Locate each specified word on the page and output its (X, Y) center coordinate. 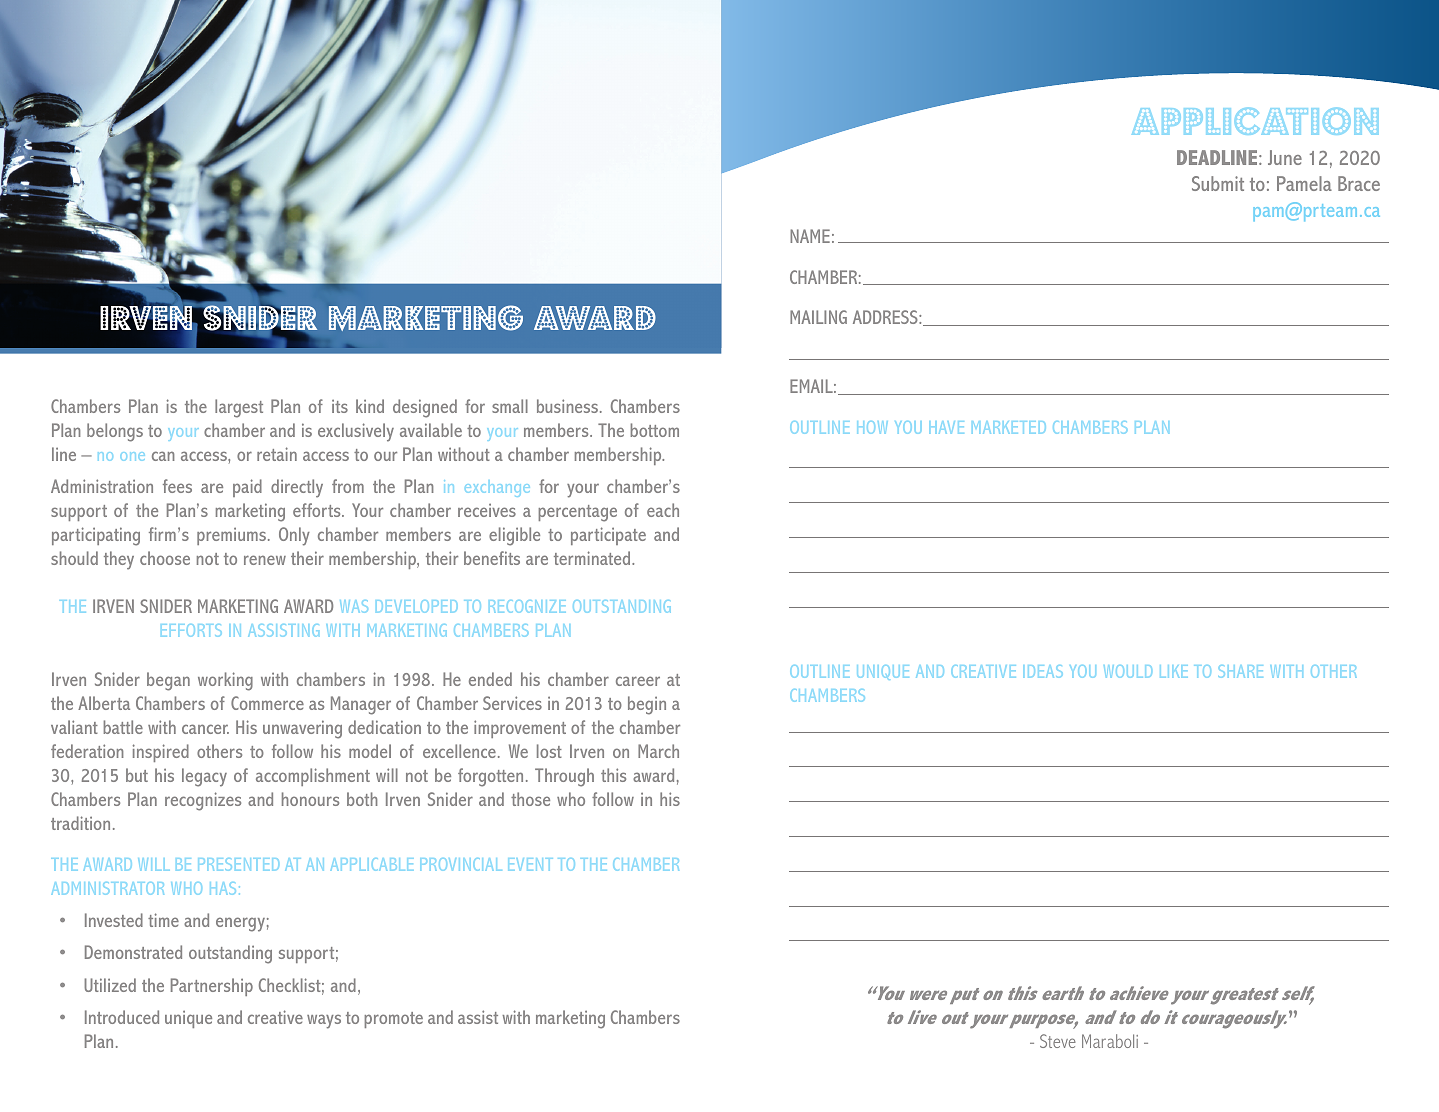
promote (393, 1020)
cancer (205, 729)
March (658, 751)
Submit (1218, 183)
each (663, 510)
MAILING (818, 317)
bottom (654, 430)
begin (647, 705)
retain (277, 454)
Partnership (212, 987)
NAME (810, 236)
